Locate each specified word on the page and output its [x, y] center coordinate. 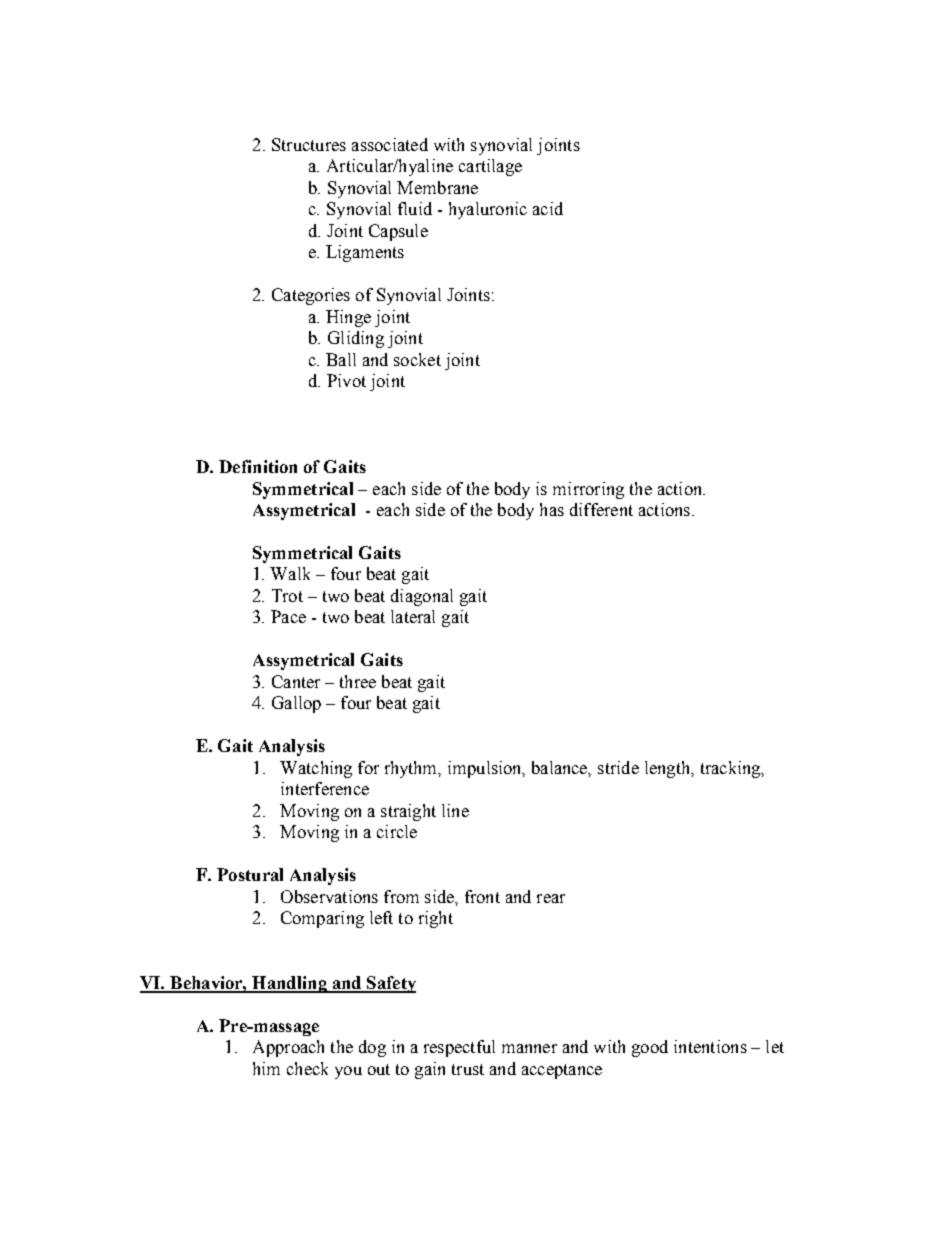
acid [548, 208]
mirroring [588, 490]
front [482, 896]
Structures [309, 144]
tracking [732, 769]
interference [325, 788]
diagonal [422, 597]
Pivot [346, 380]
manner [529, 1048]
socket [417, 359]
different [601, 509]
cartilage [490, 167]
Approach [288, 1048]
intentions [710, 1046]
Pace [288, 616]
